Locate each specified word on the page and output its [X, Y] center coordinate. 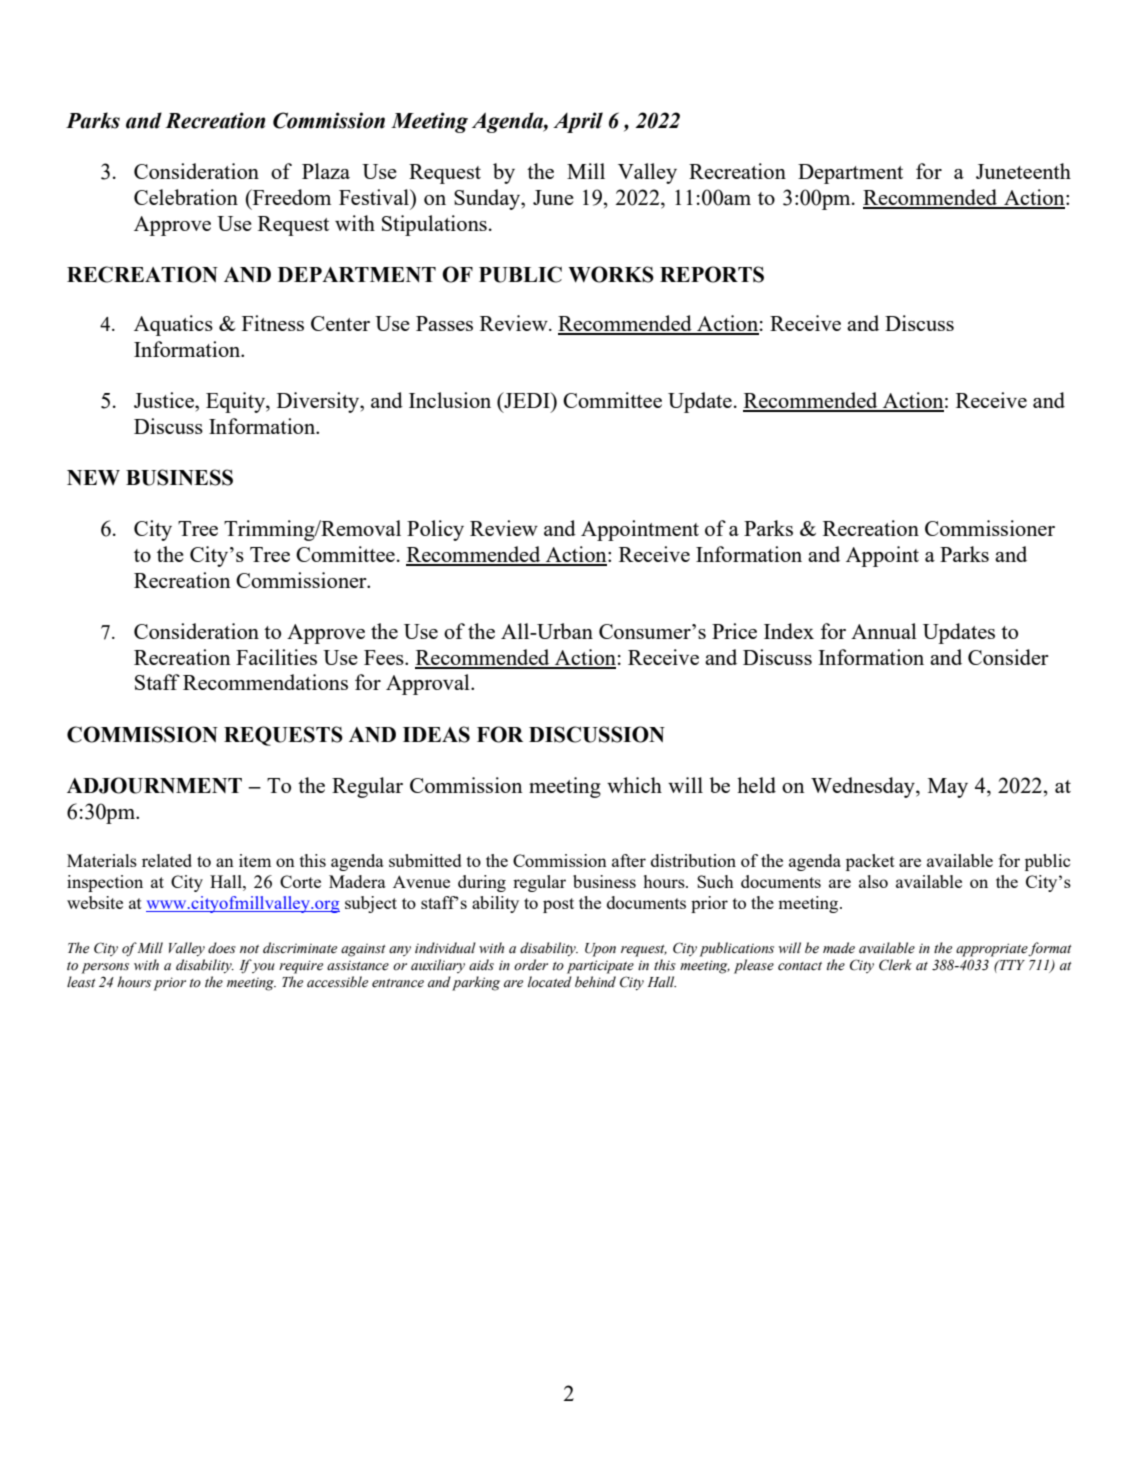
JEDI [527, 400]
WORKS [611, 274]
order [531, 964]
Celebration [186, 197]
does [222, 948]
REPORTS [712, 274]
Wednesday [864, 787]
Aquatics [173, 325]
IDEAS [436, 734]
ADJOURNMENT [154, 785]
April [578, 122]
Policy [435, 530]
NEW [93, 477]
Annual [884, 631]
